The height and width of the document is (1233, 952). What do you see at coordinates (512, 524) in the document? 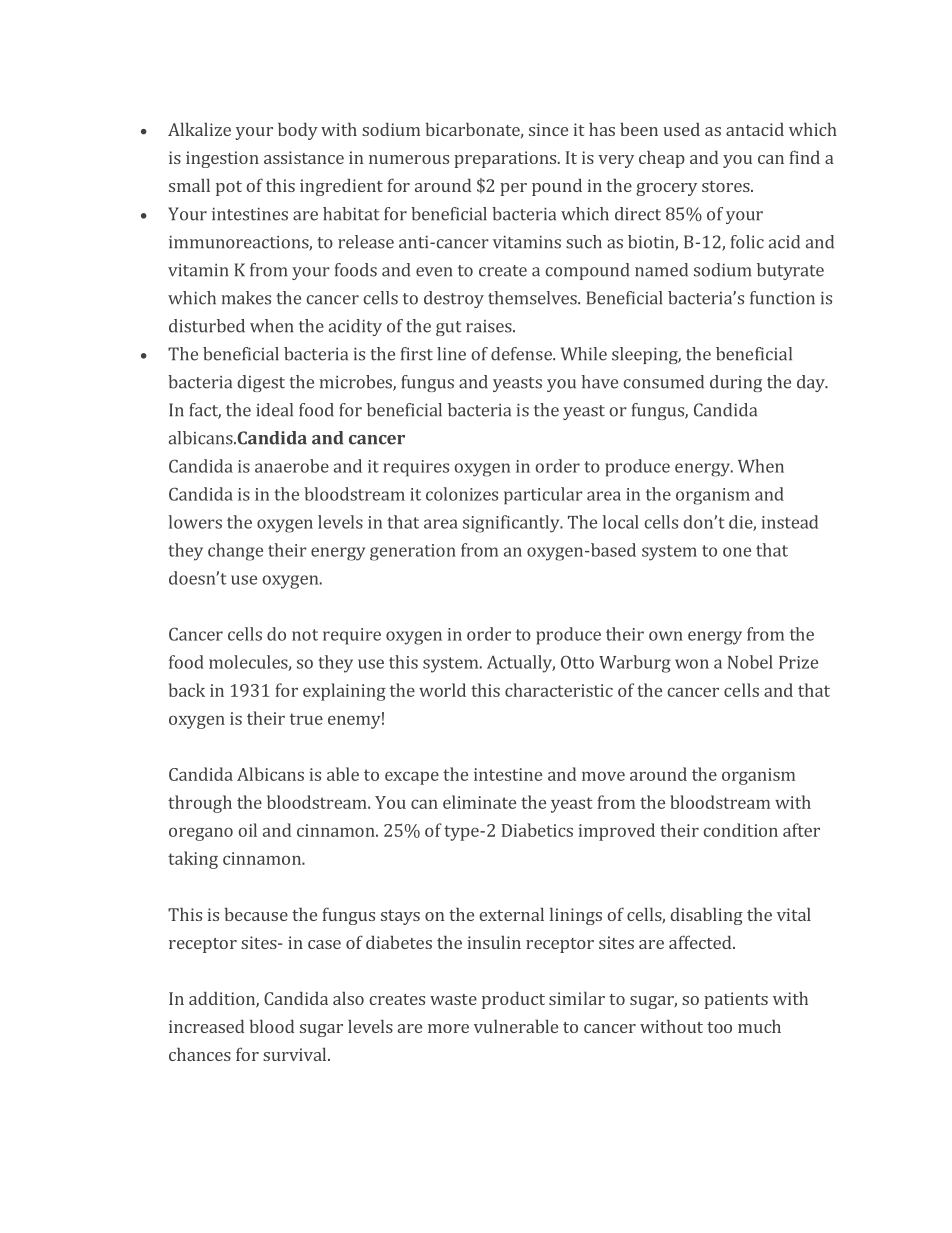
I see `significantly` at bounding box center [512, 524].
